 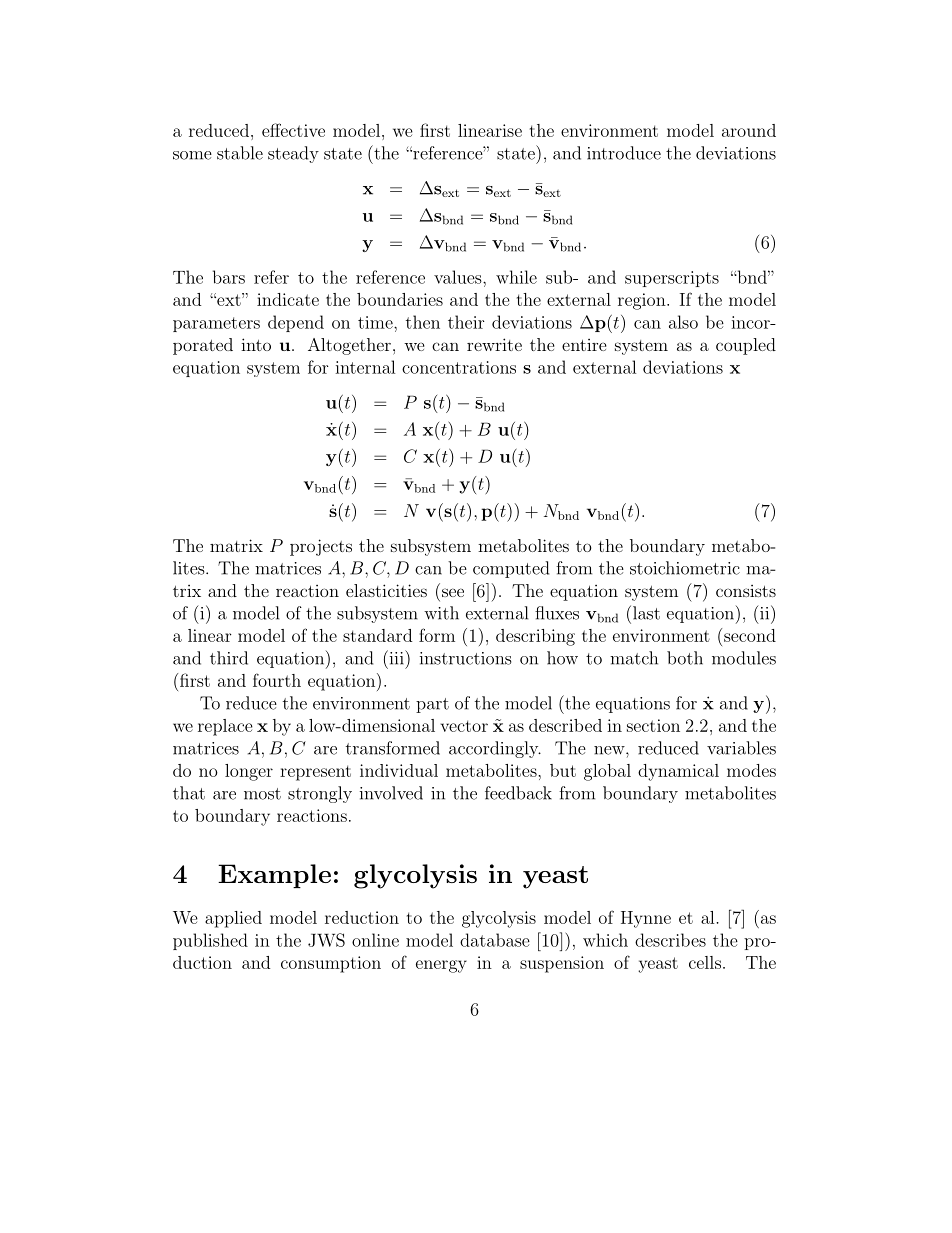 What do you see at coordinates (459, 367) in the screenshot?
I see `concentrations` at bounding box center [459, 367].
